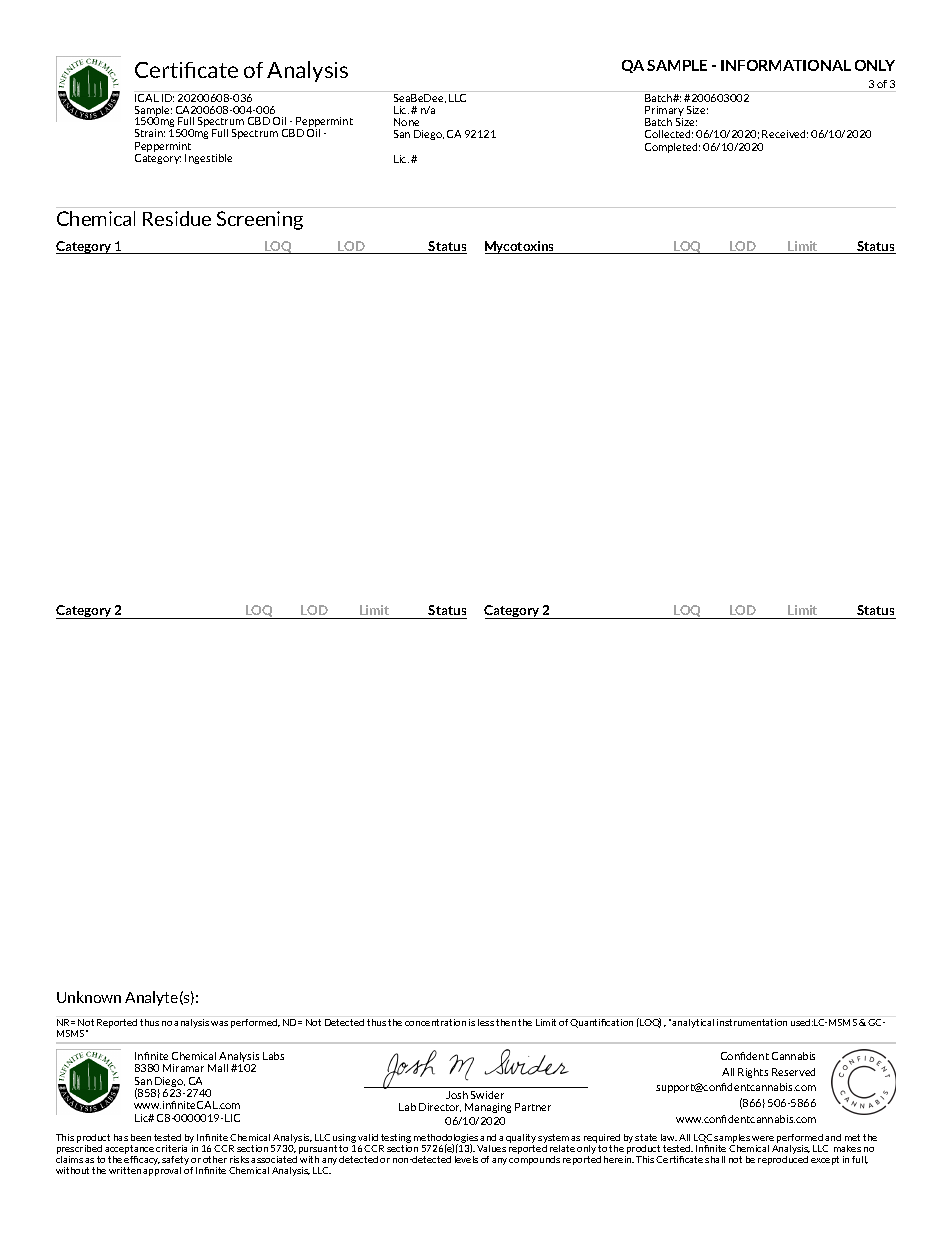 The height and width of the image is (1233, 952). I want to click on Residue, so click(177, 218).
